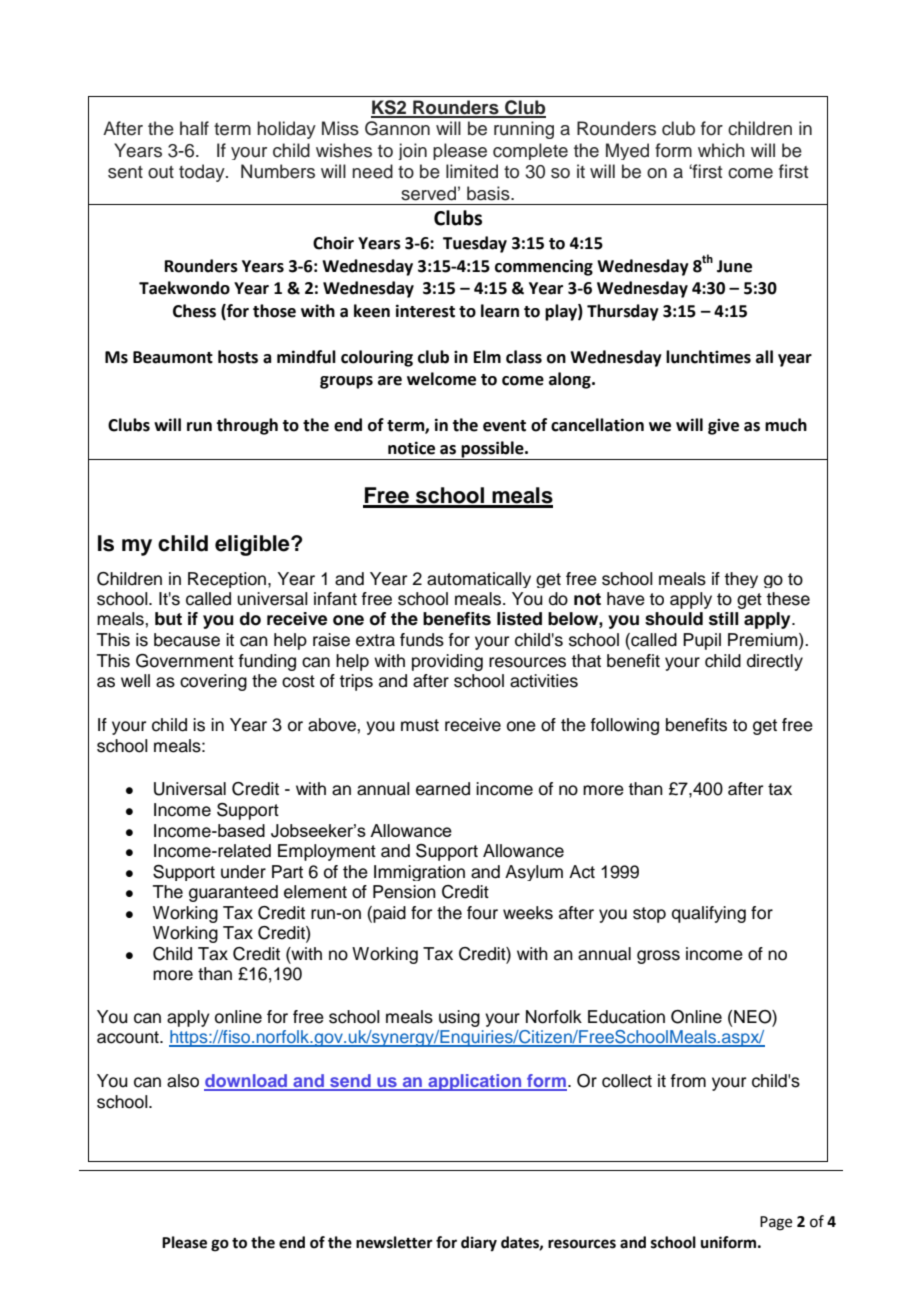 This image has width=924, height=1308. What do you see at coordinates (472, 171) in the image?
I see `limited` at bounding box center [472, 171].
